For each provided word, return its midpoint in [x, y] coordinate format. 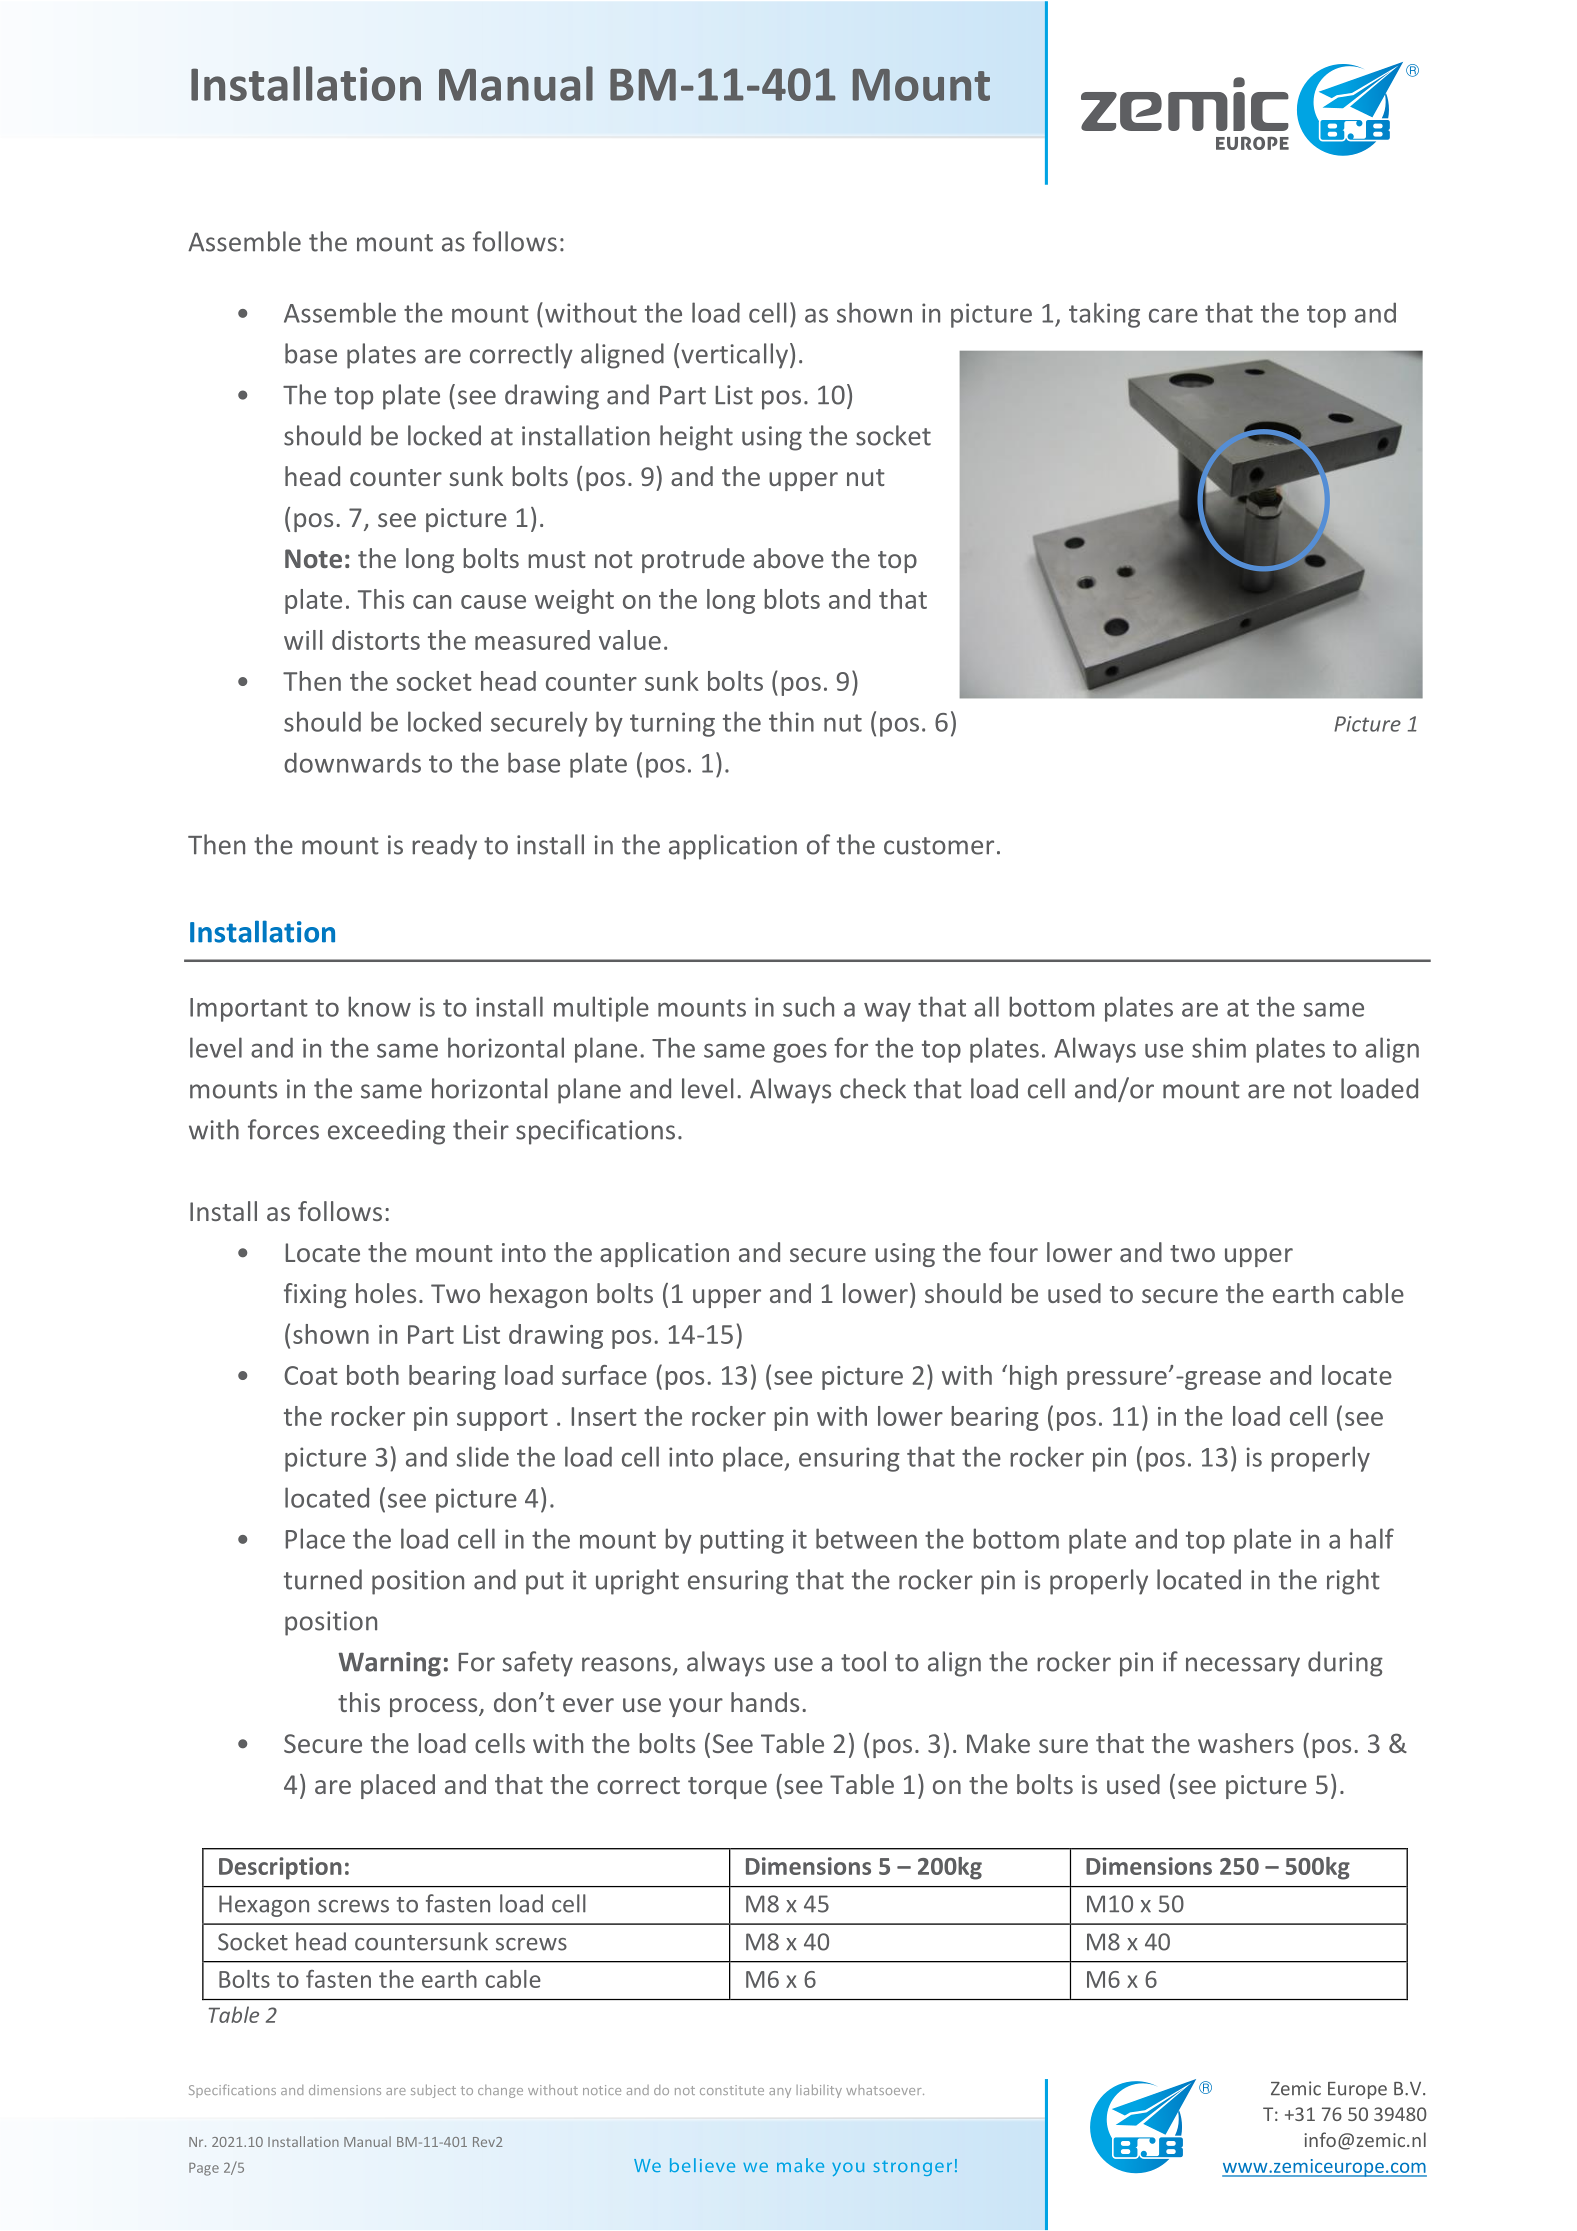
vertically [734, 356]
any [780, 2093]
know [379, 1006]
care [1173, 315]
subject [433, 2091]
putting [742, 1541]
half [1372, 1538]
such [808, 1006]
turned [323, 1579]
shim [1219, 1047]
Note [313, 559]
